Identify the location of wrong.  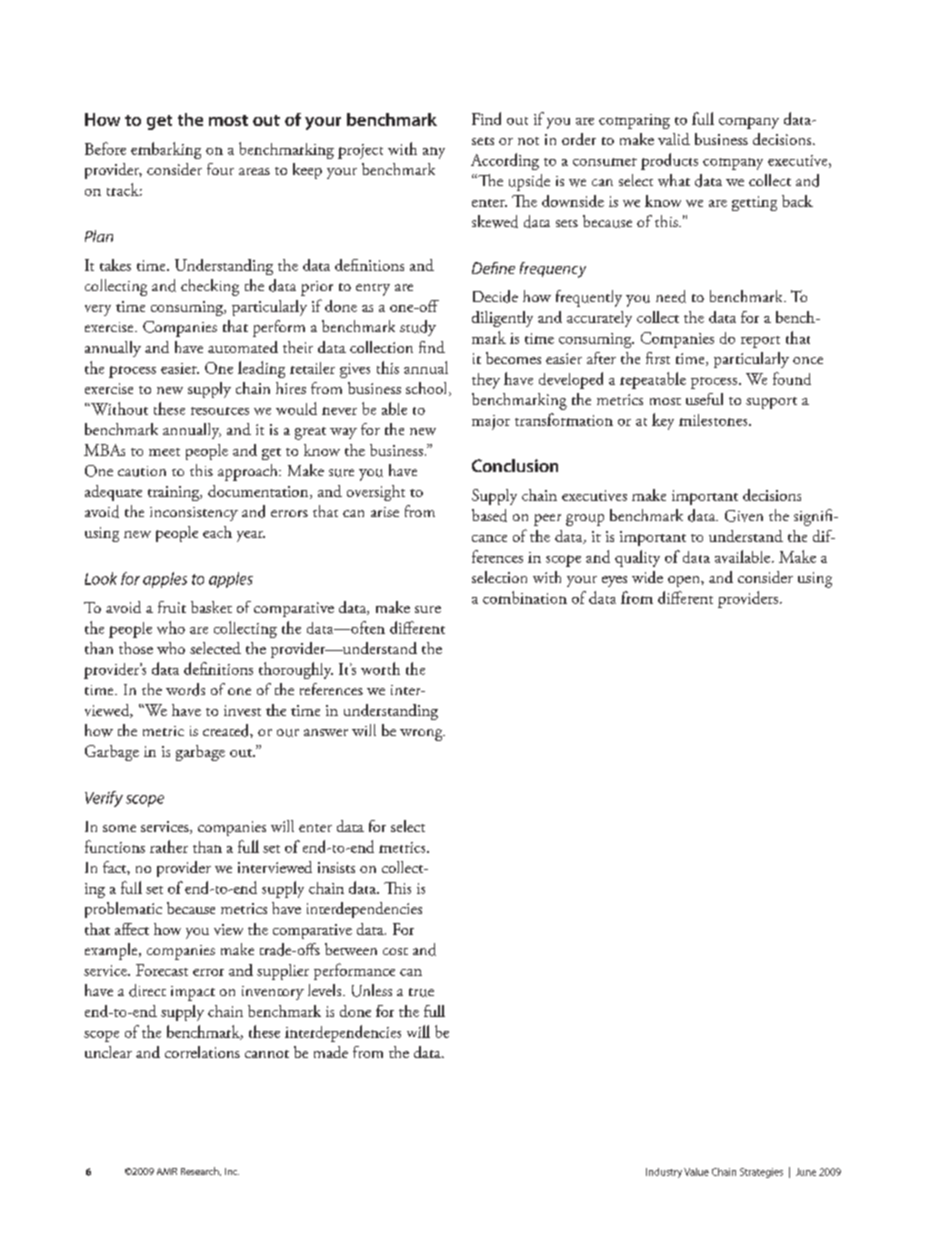
(422, 735).
